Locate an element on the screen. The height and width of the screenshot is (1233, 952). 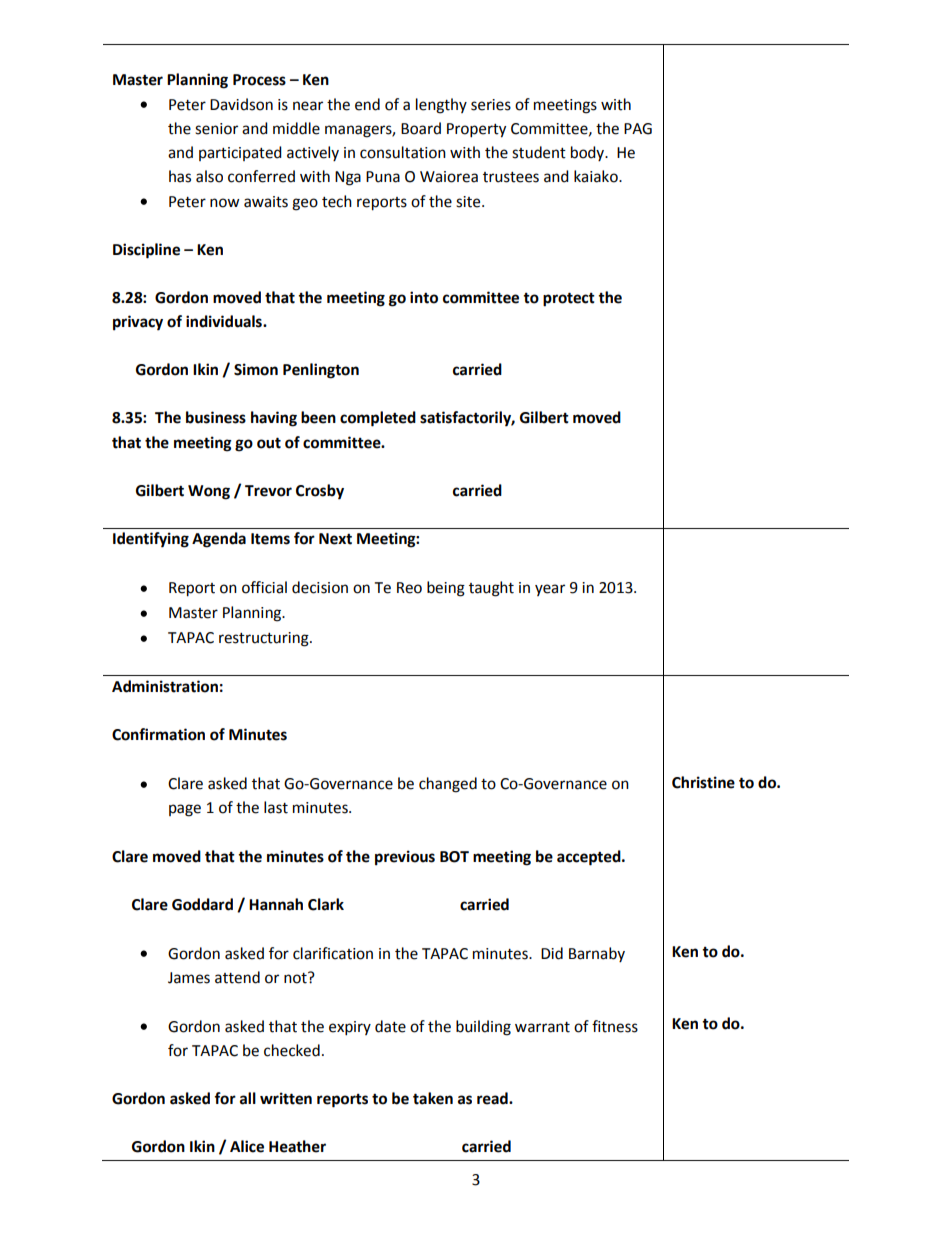
into is located at coordinates (424, 297).
